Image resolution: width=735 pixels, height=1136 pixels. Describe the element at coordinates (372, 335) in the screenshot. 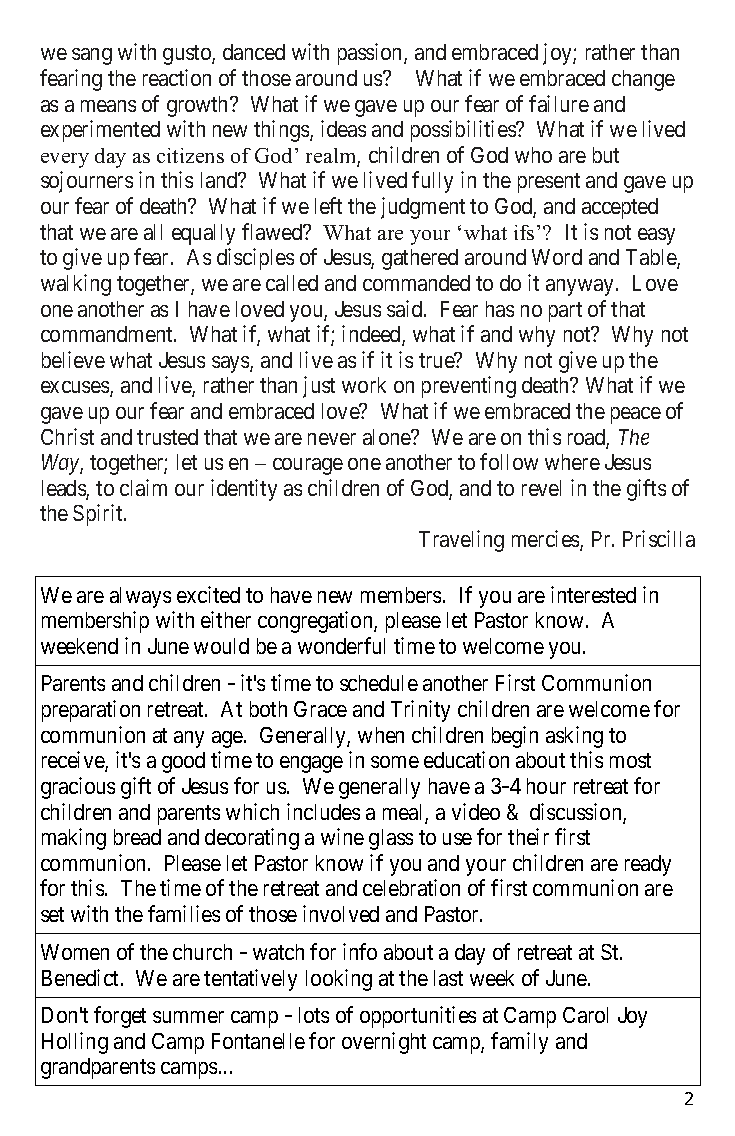

I see `indeed` at that location.
